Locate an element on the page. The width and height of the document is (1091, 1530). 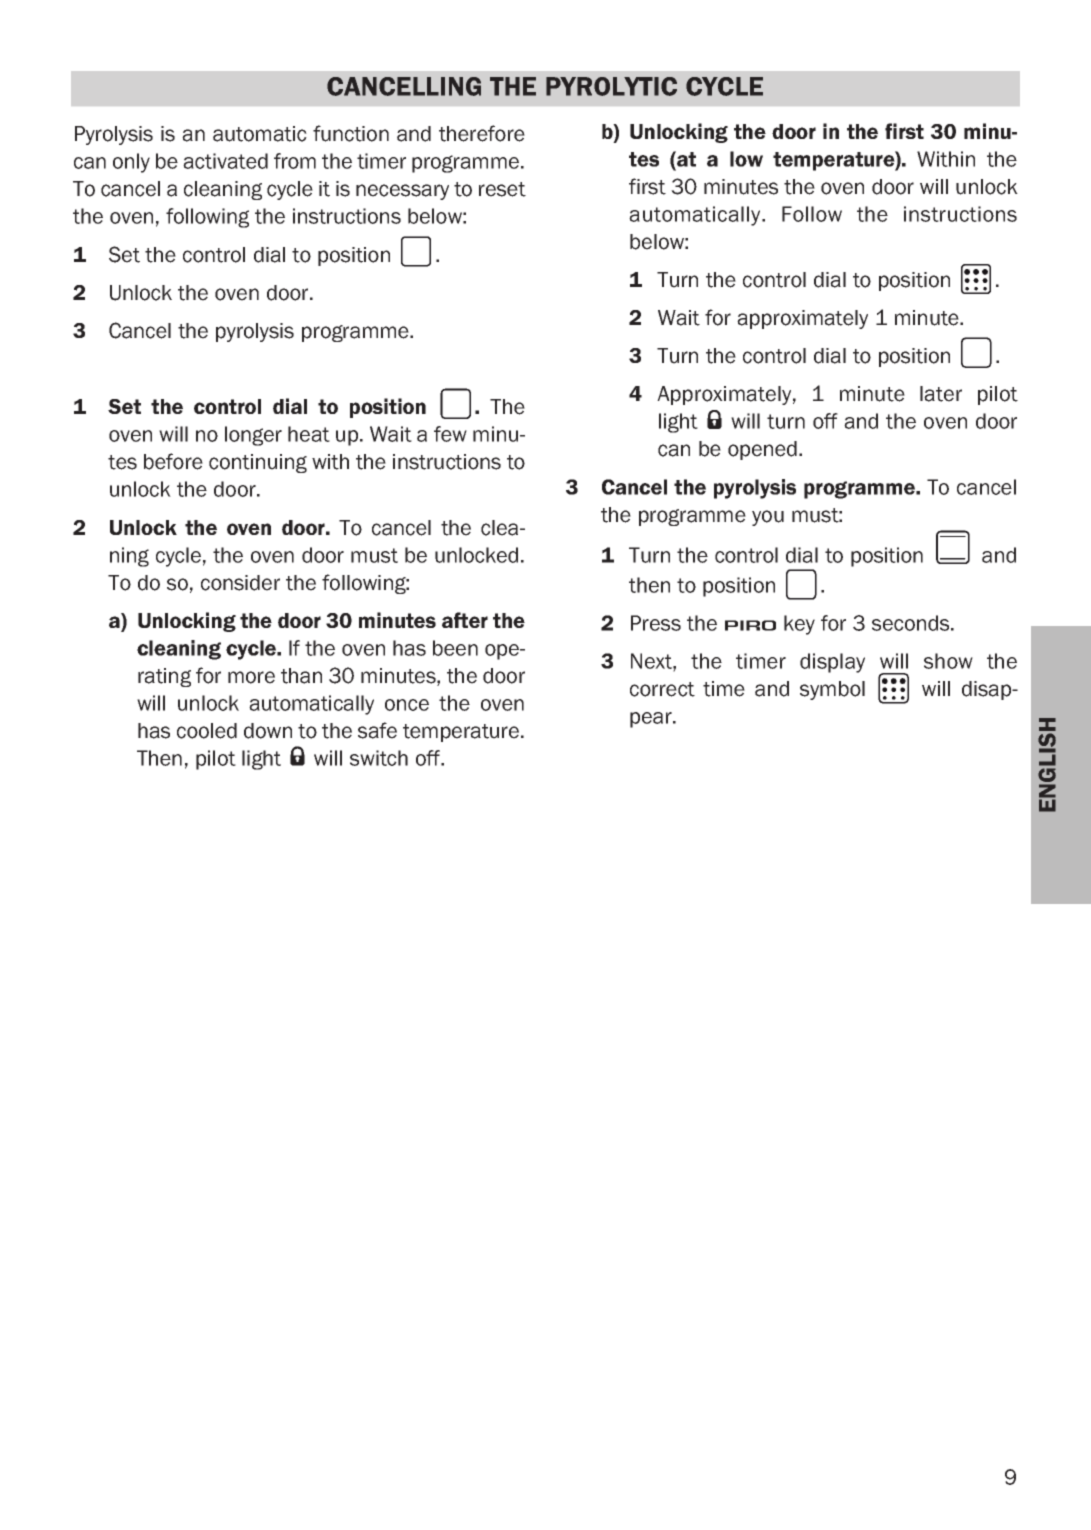
consider is located at coordinates (240, 583).
